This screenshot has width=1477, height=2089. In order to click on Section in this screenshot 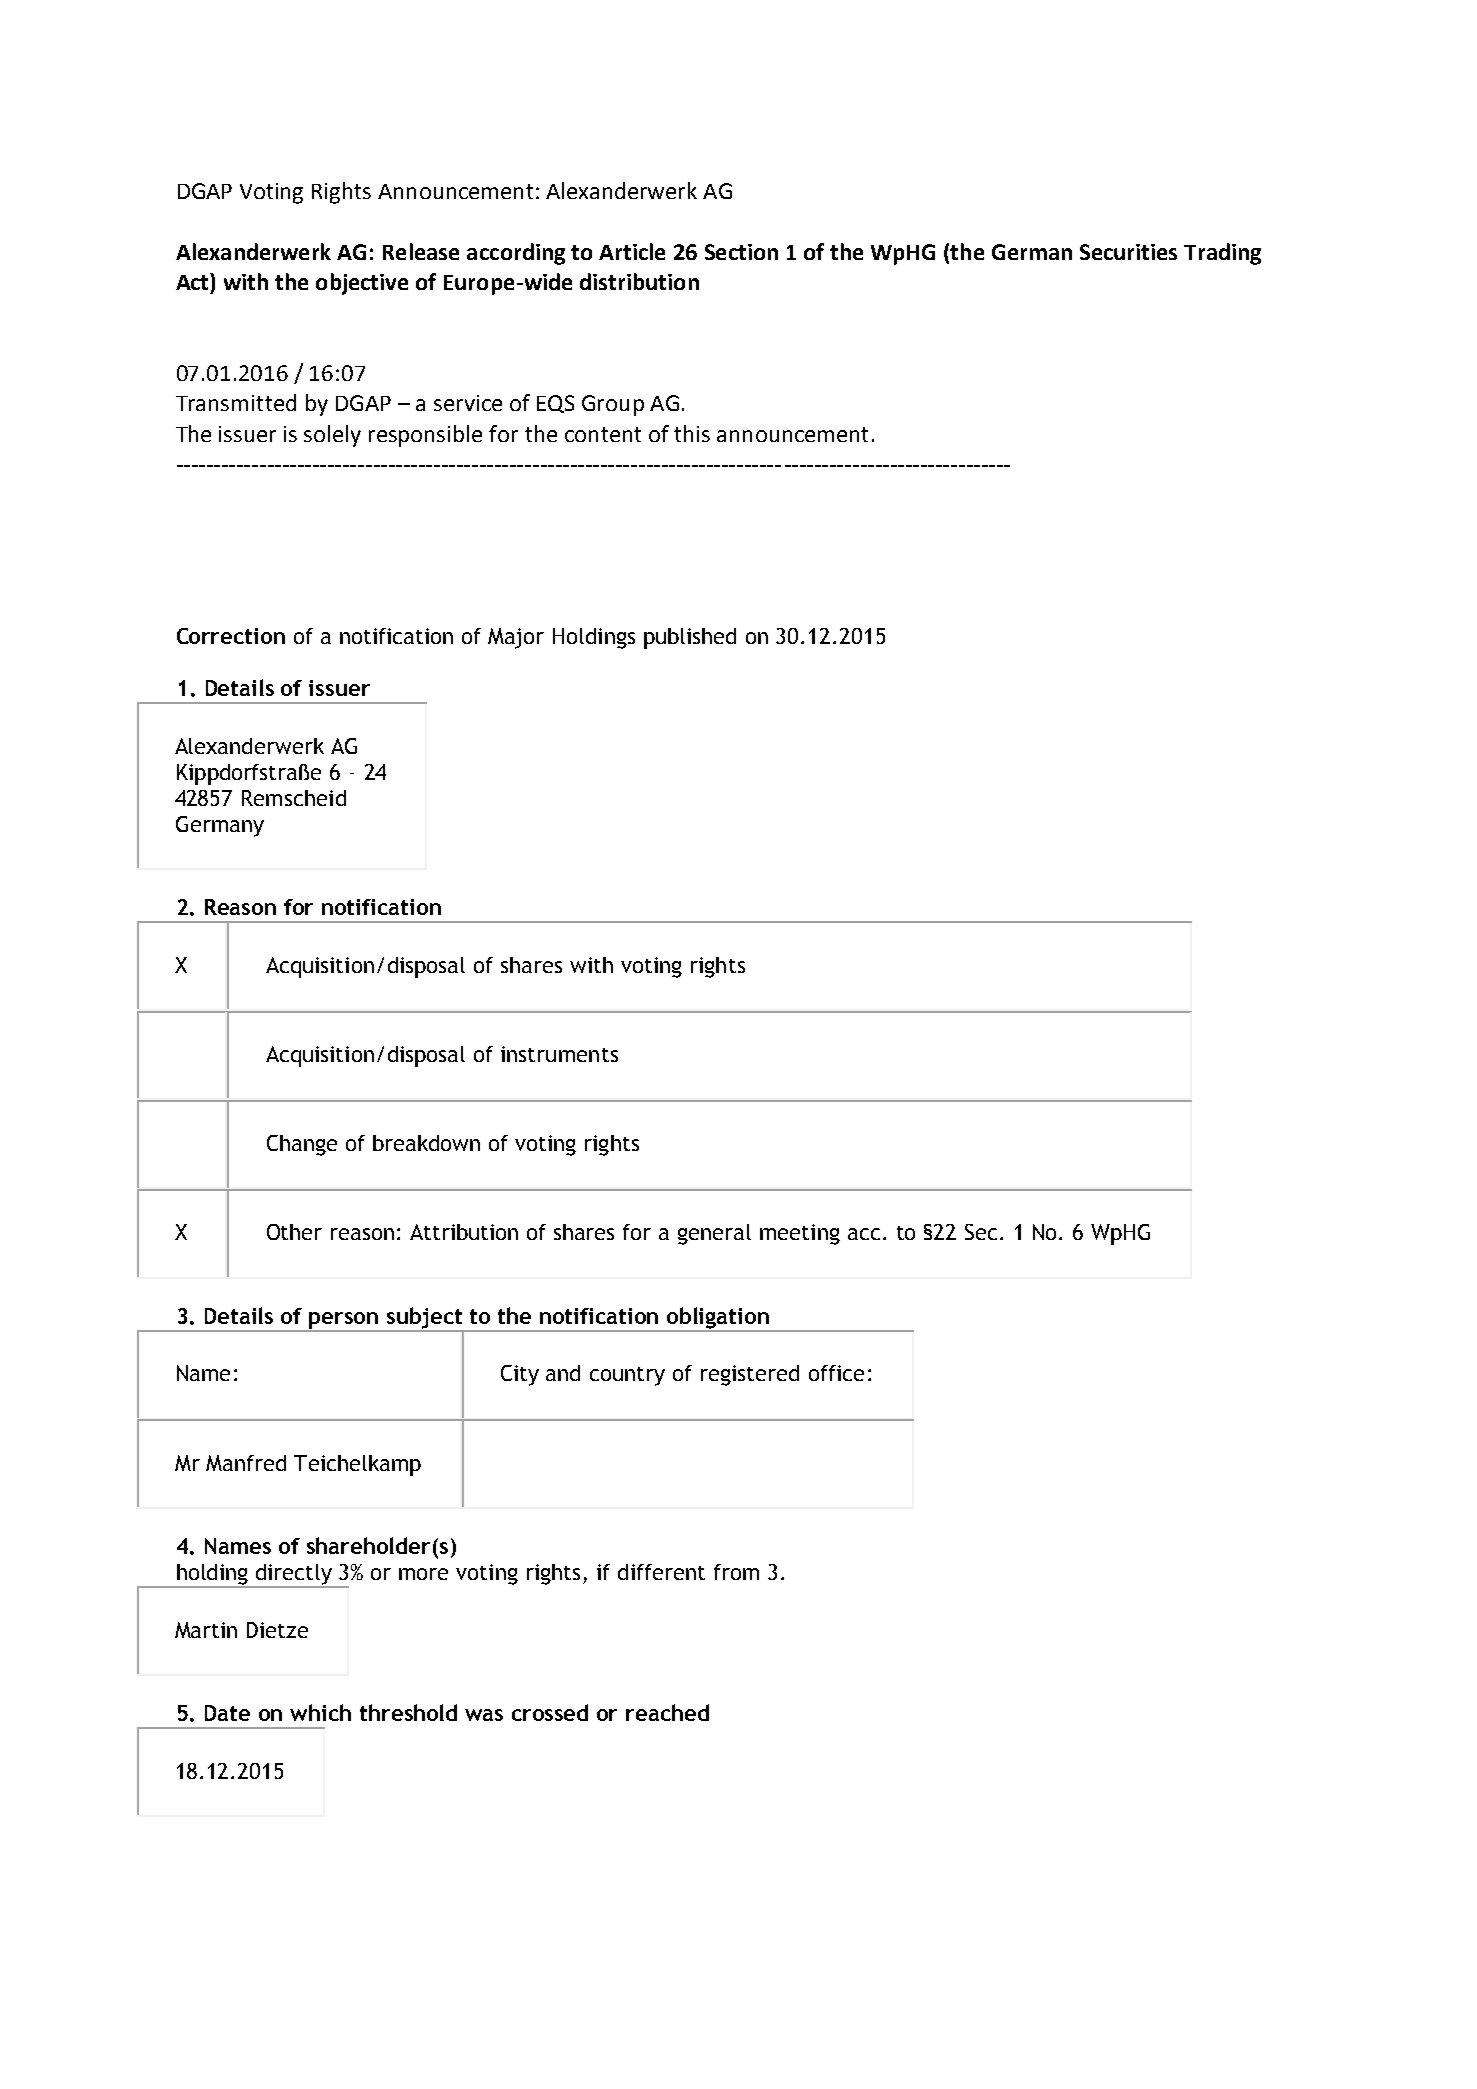, I will do `click(741, 252)`.
